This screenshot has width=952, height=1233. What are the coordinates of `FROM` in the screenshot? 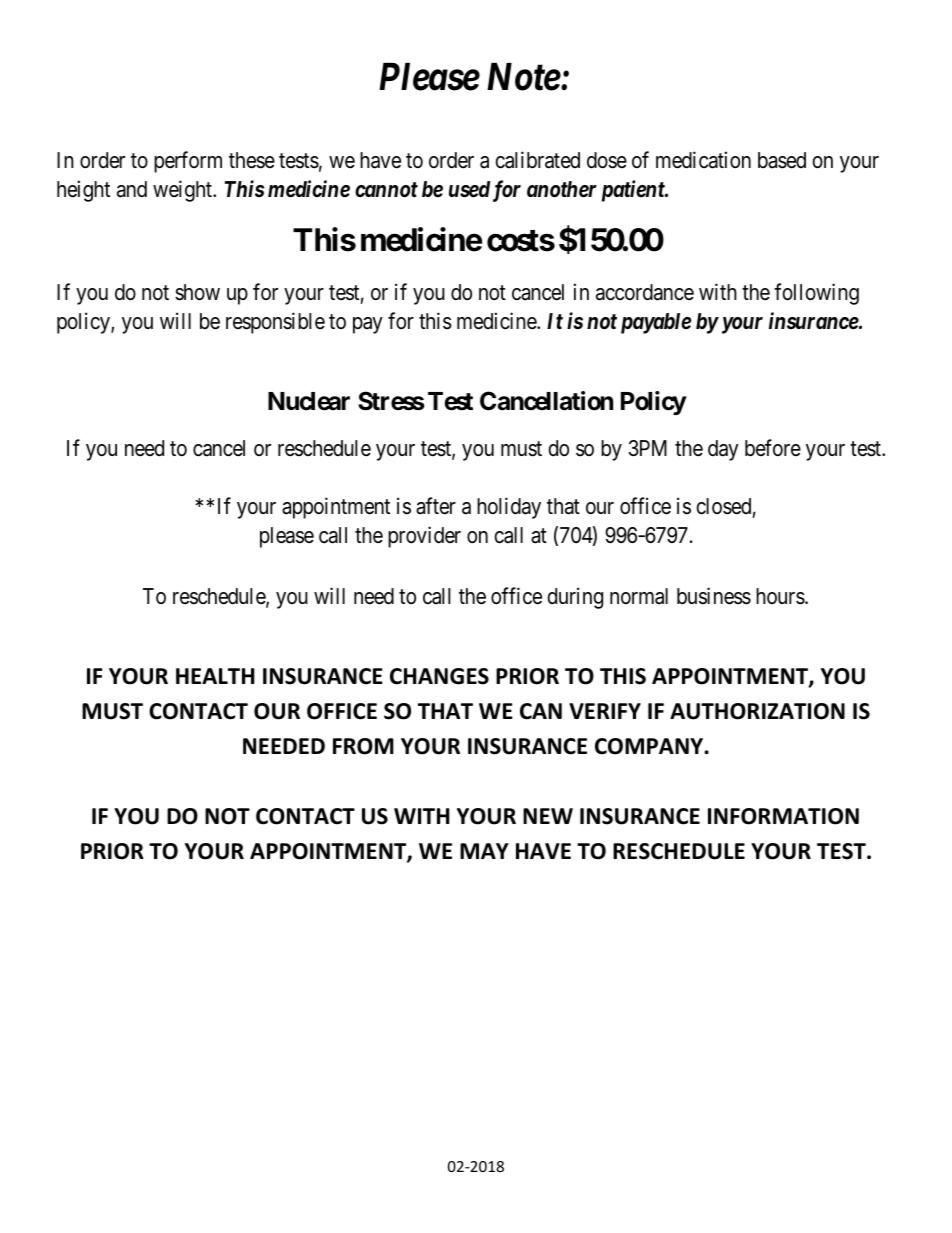 It's located at (363, 746).
